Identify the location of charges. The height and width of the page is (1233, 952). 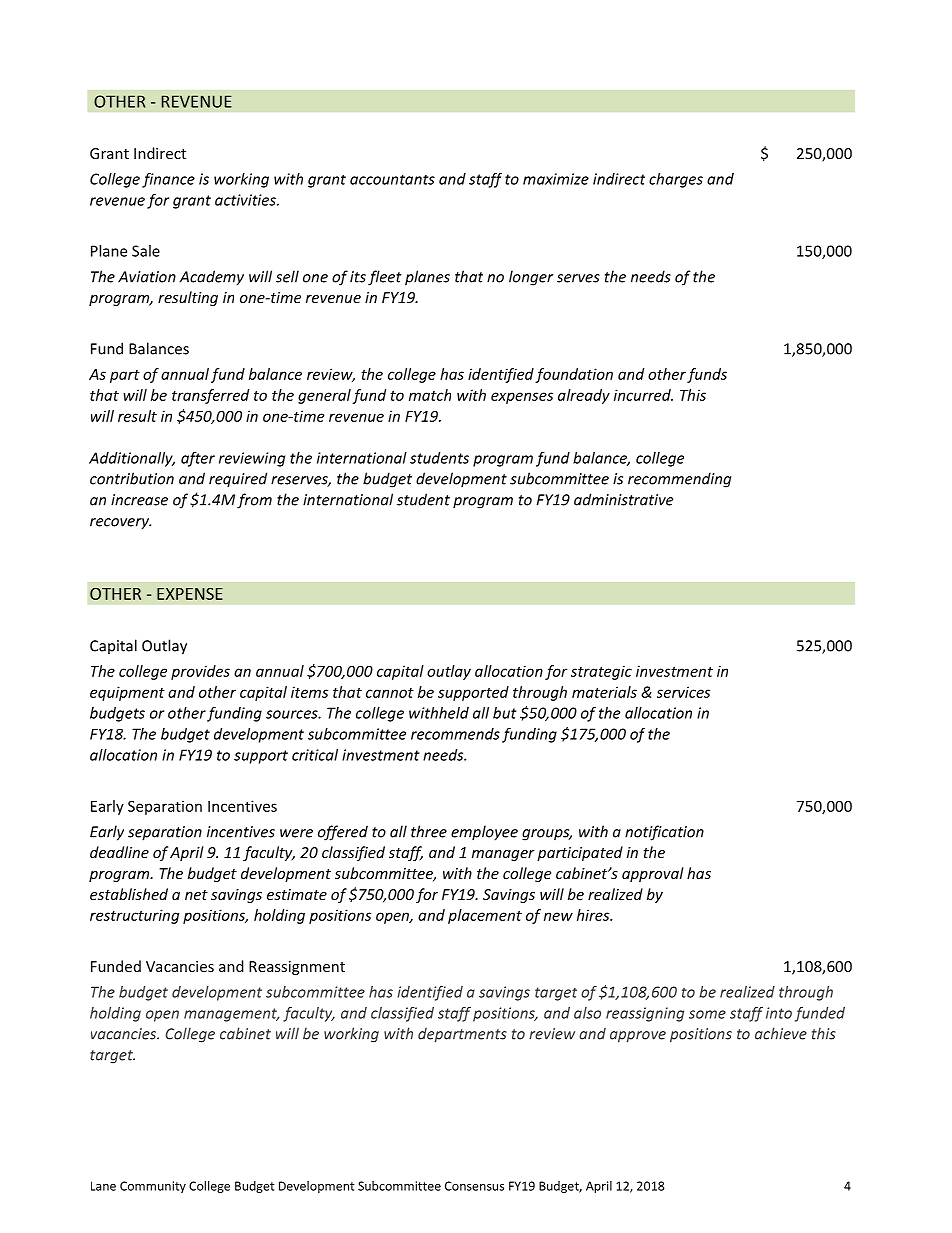
(676, 180).
